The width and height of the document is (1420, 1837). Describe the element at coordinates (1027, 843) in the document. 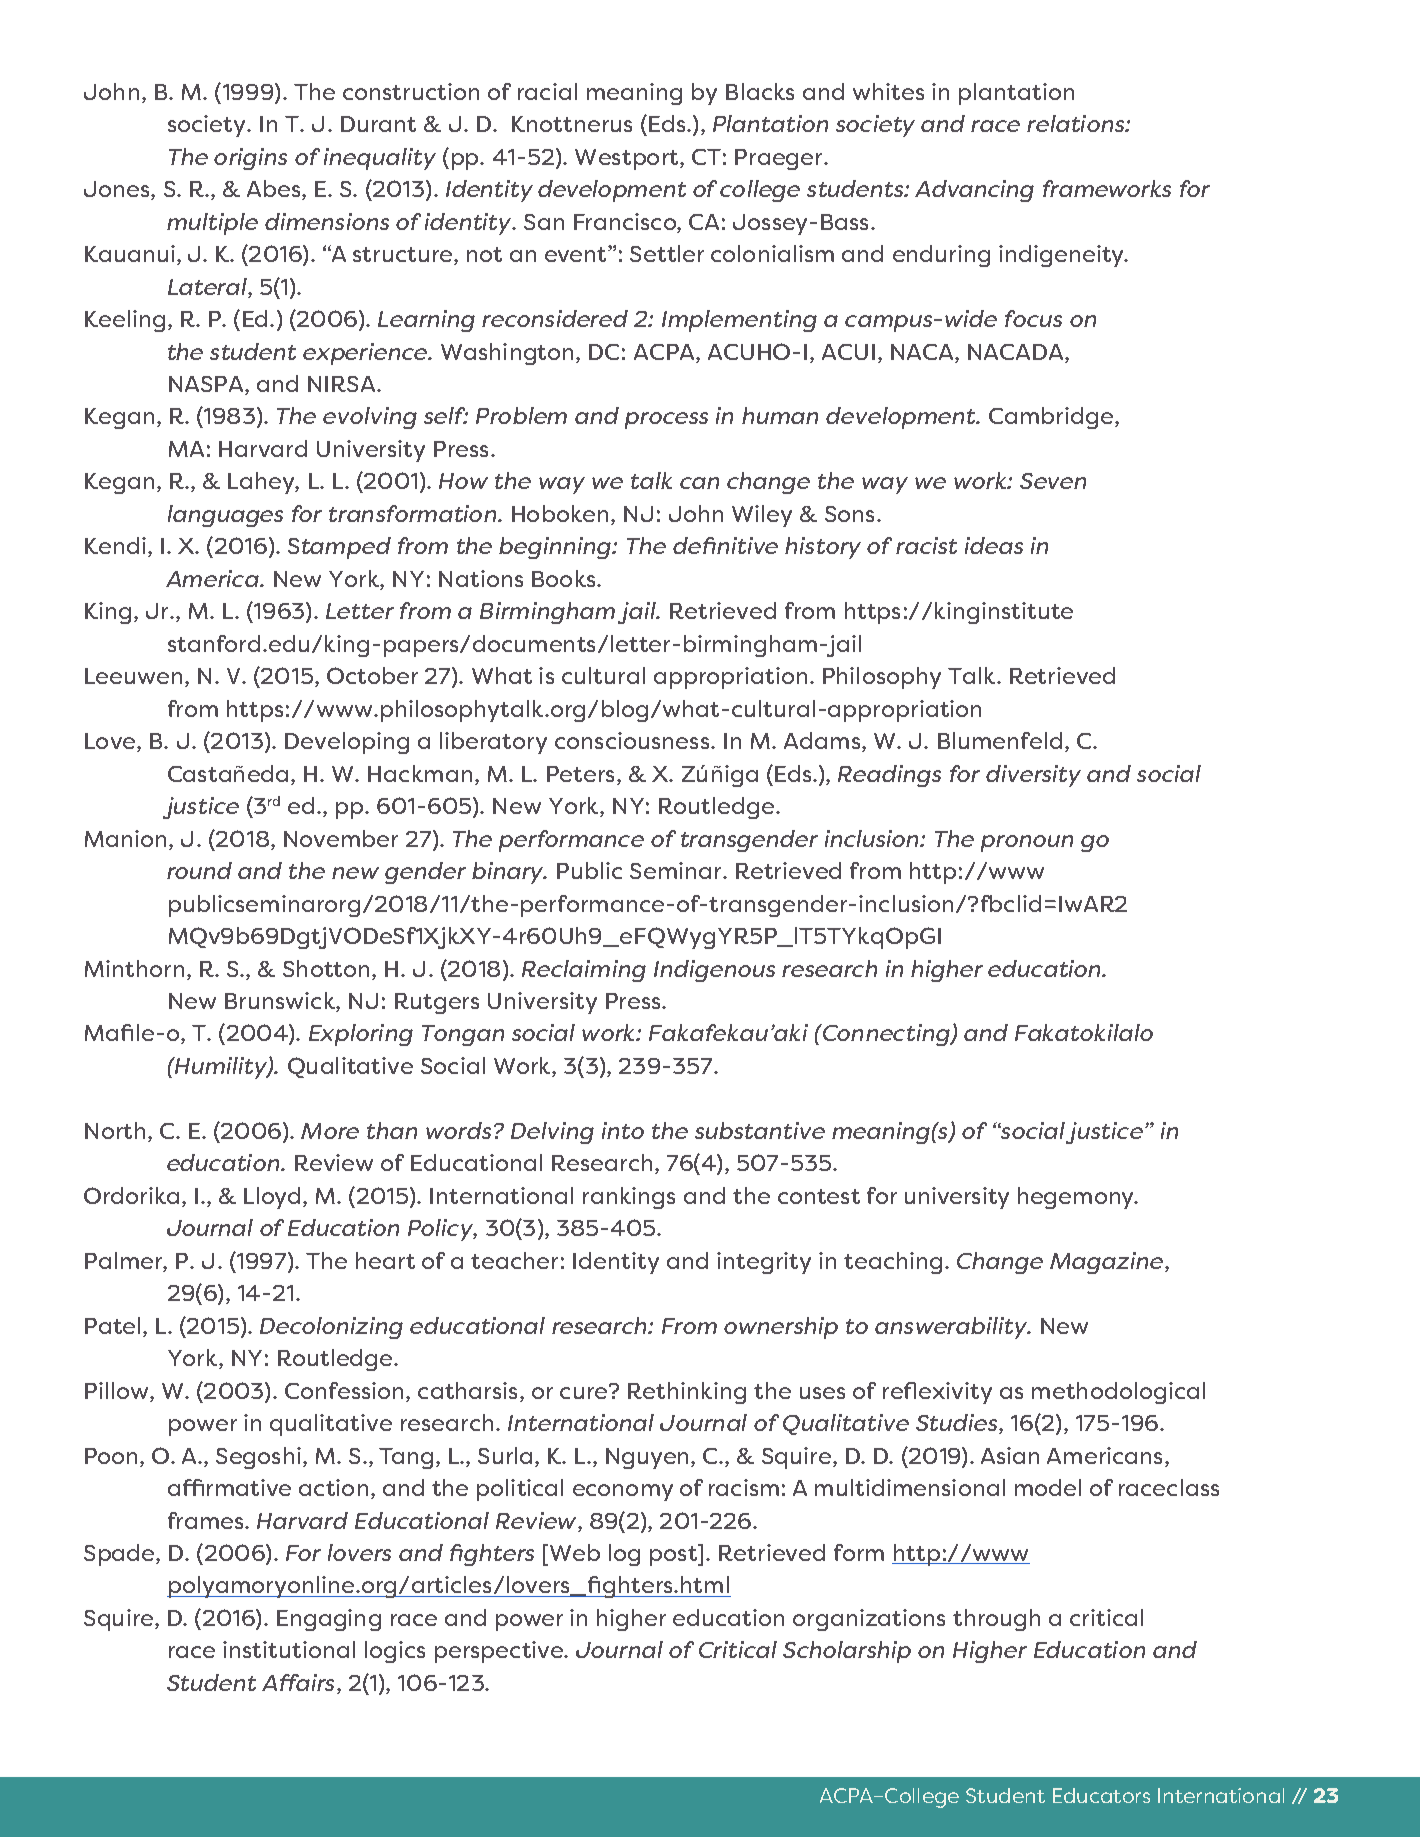

I see `pronoun` at that location.
